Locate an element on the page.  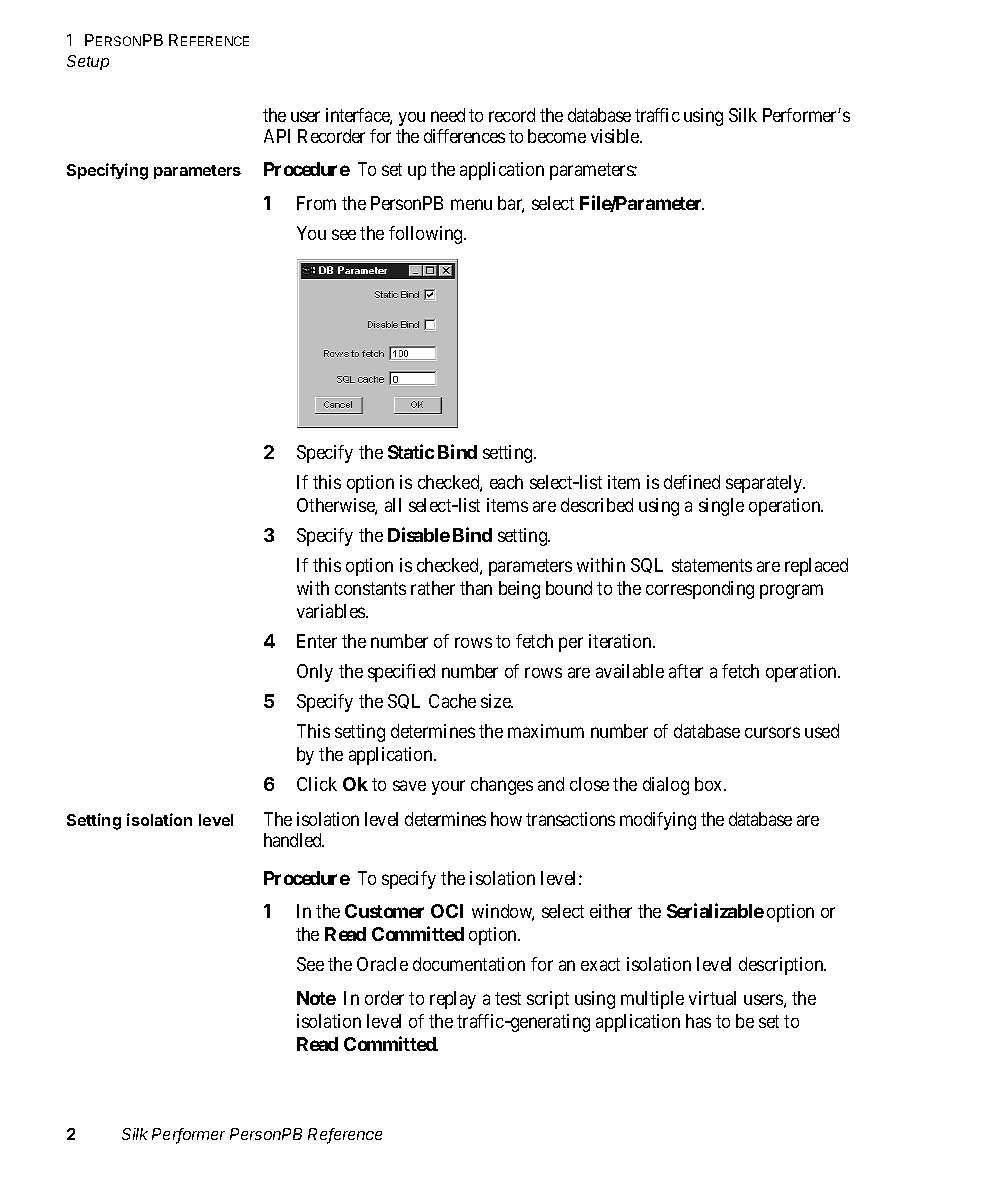
virtual is located at coordinates (712, 998).
